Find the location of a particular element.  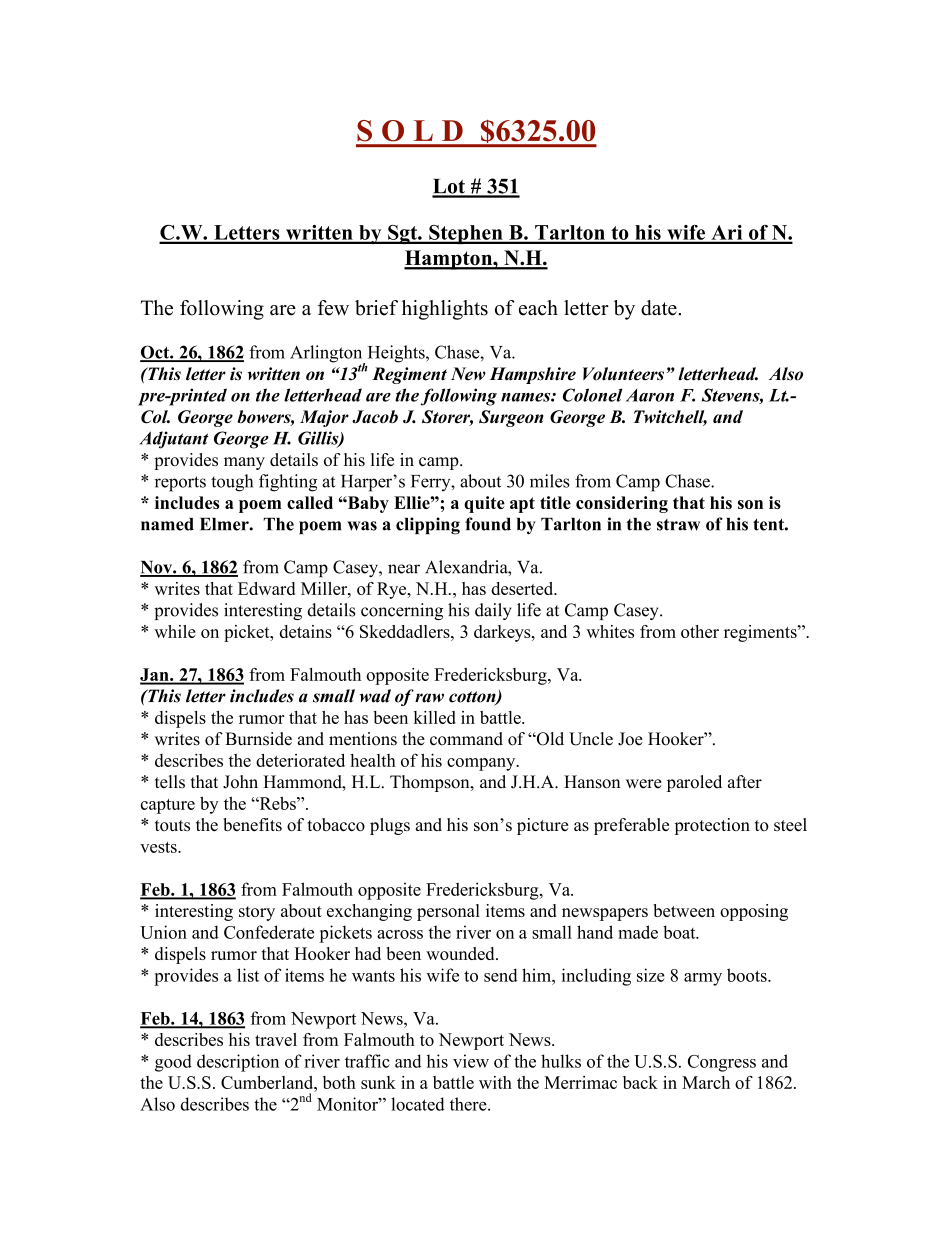

straw is located at coordinates (678, 525).
